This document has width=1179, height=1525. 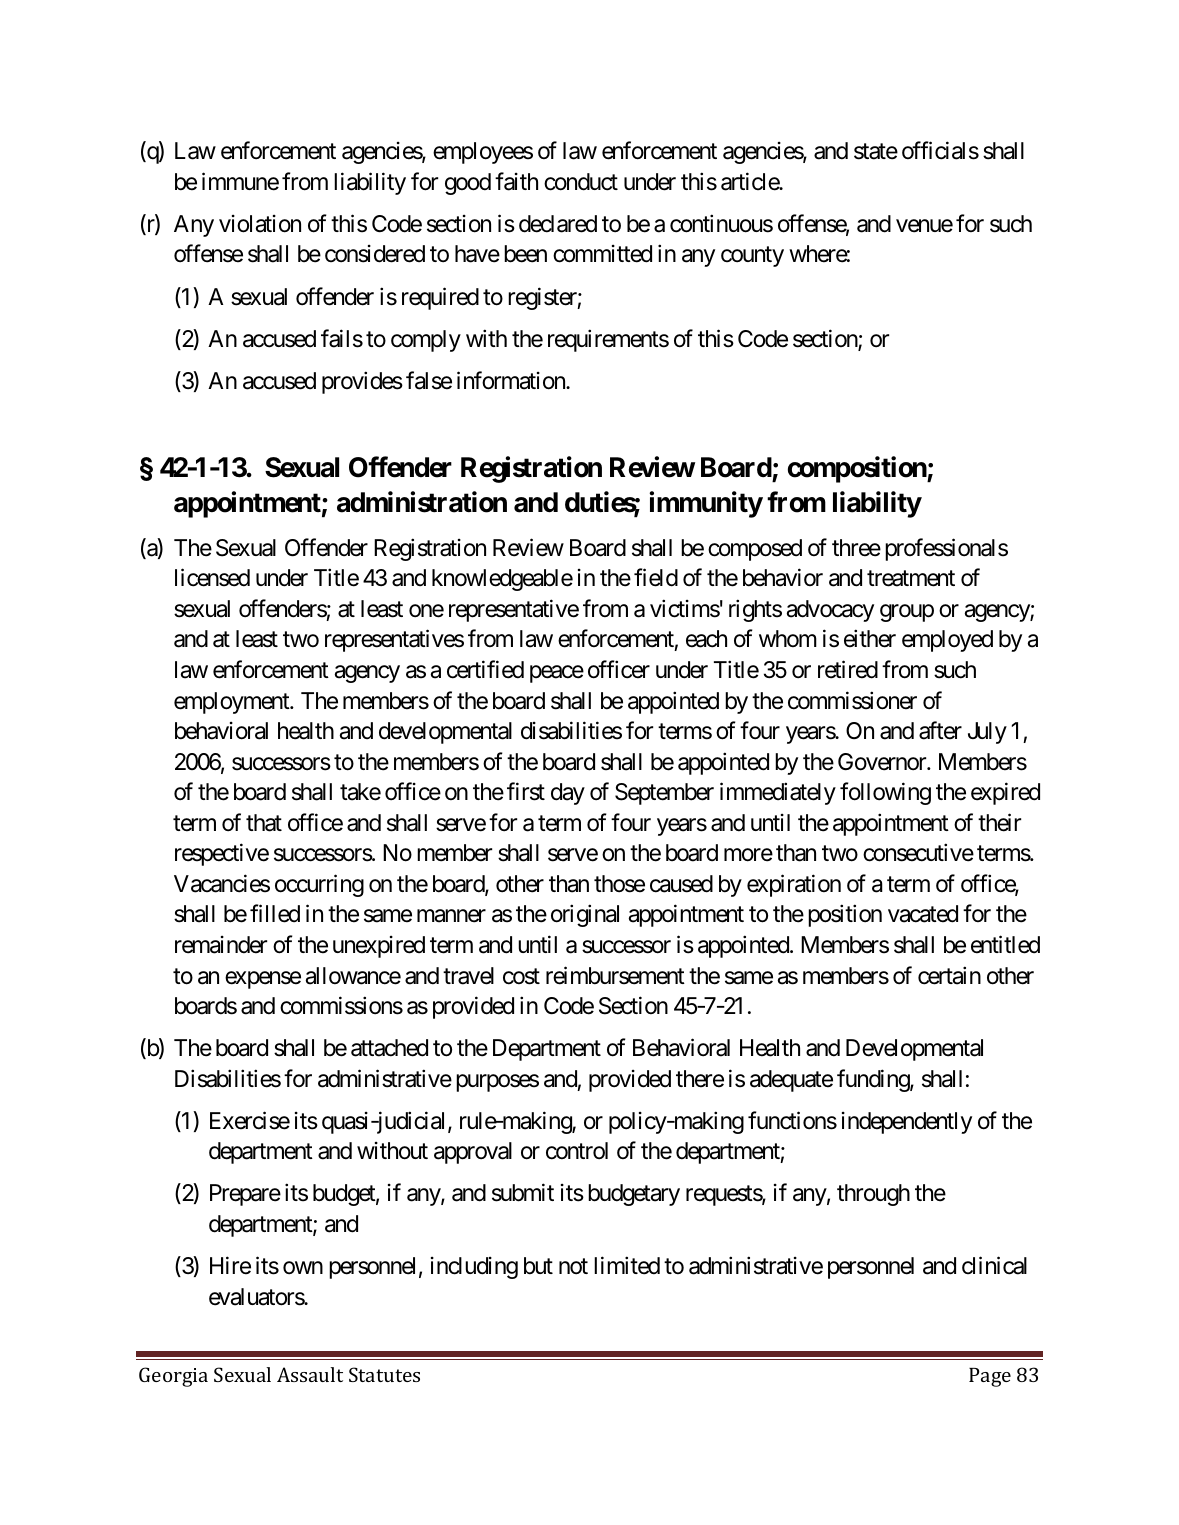 I want to click on declared, so click(x=558, y=224).
